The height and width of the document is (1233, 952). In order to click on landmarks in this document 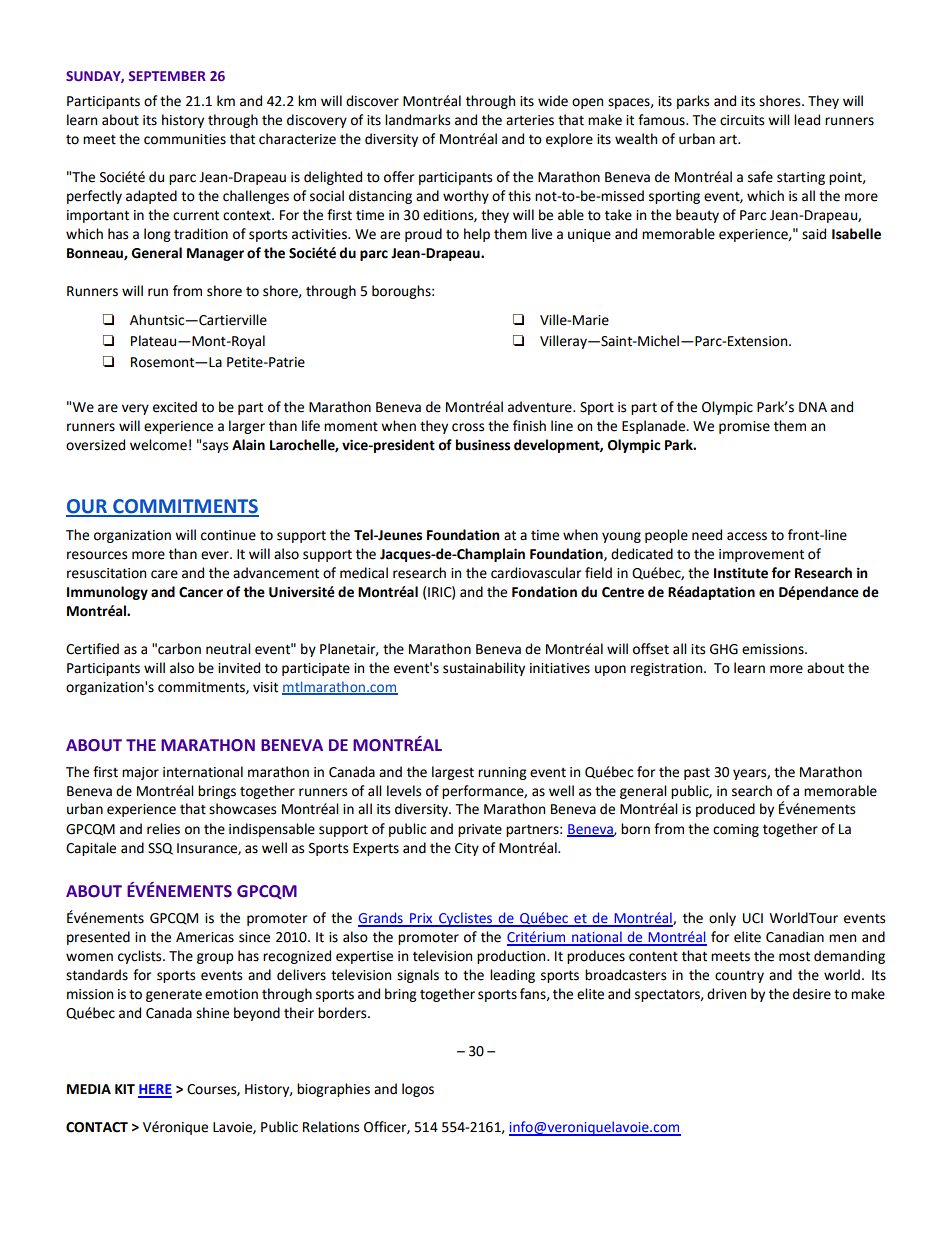, I will do `click(417, 120)`.
